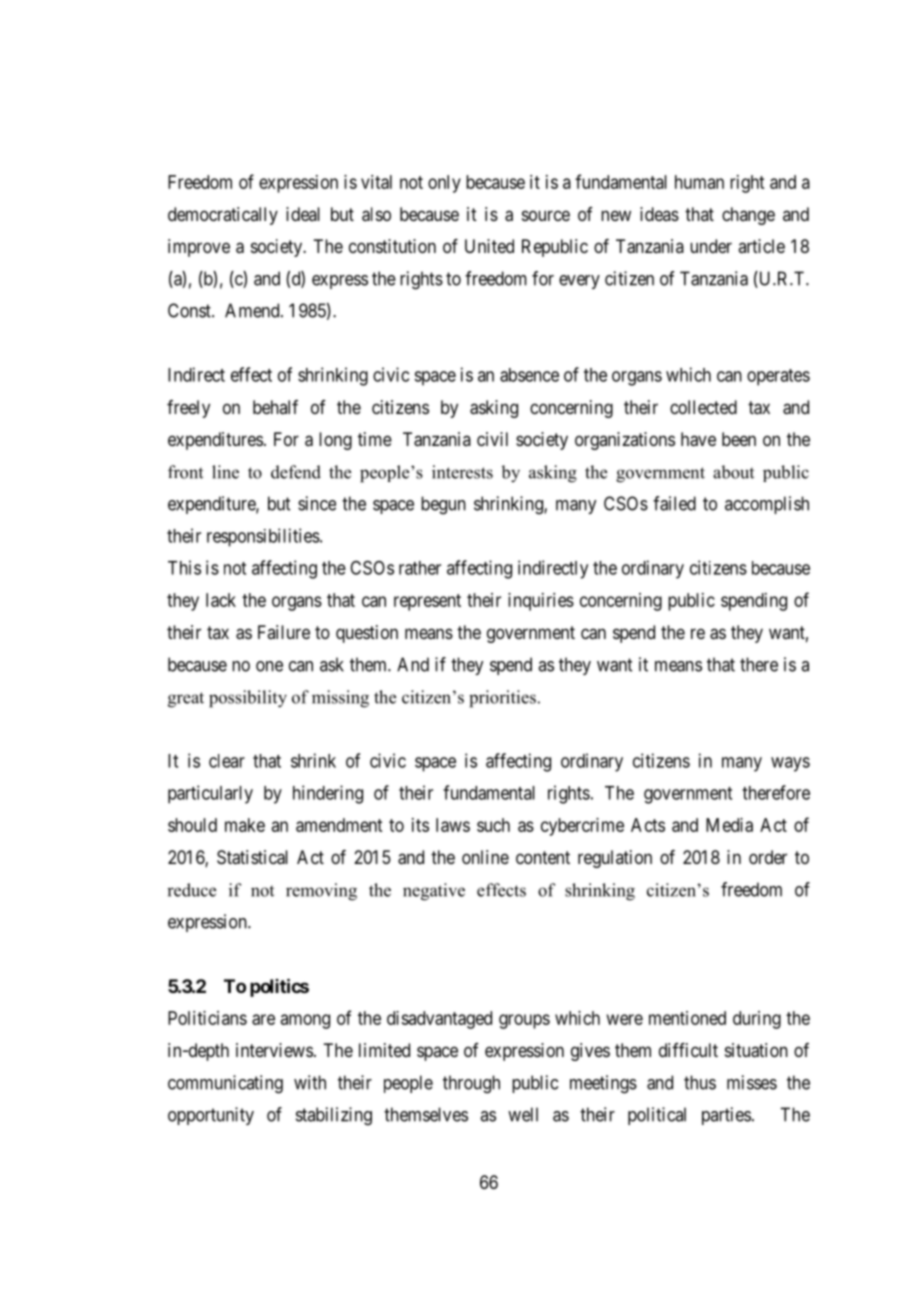  What do you see at coordinates (748, 216) in the document?
I see `change` at bounding box center [748, 216].
